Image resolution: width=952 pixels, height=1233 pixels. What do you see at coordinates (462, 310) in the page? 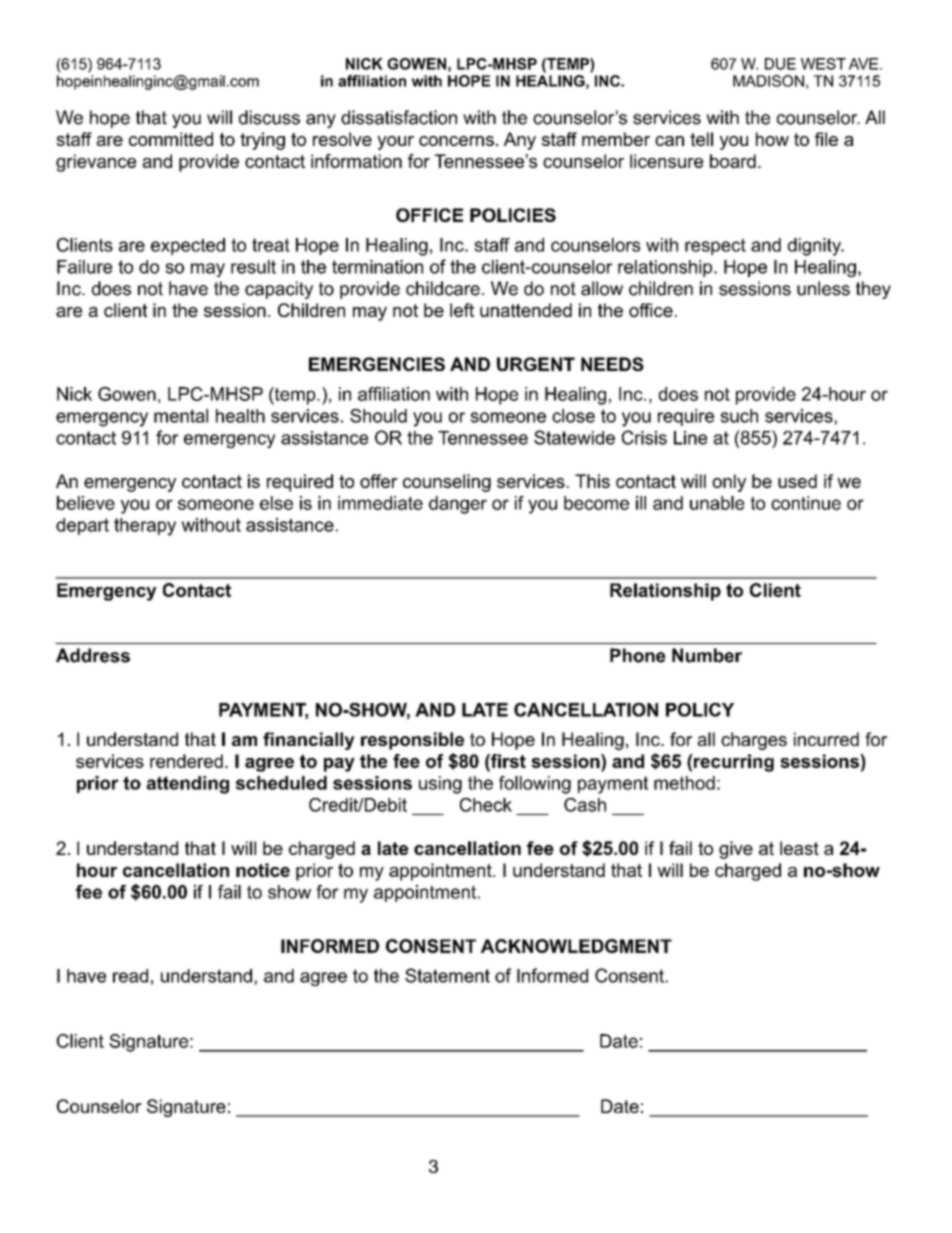
I see `left` at bounding box center [462, 310].
